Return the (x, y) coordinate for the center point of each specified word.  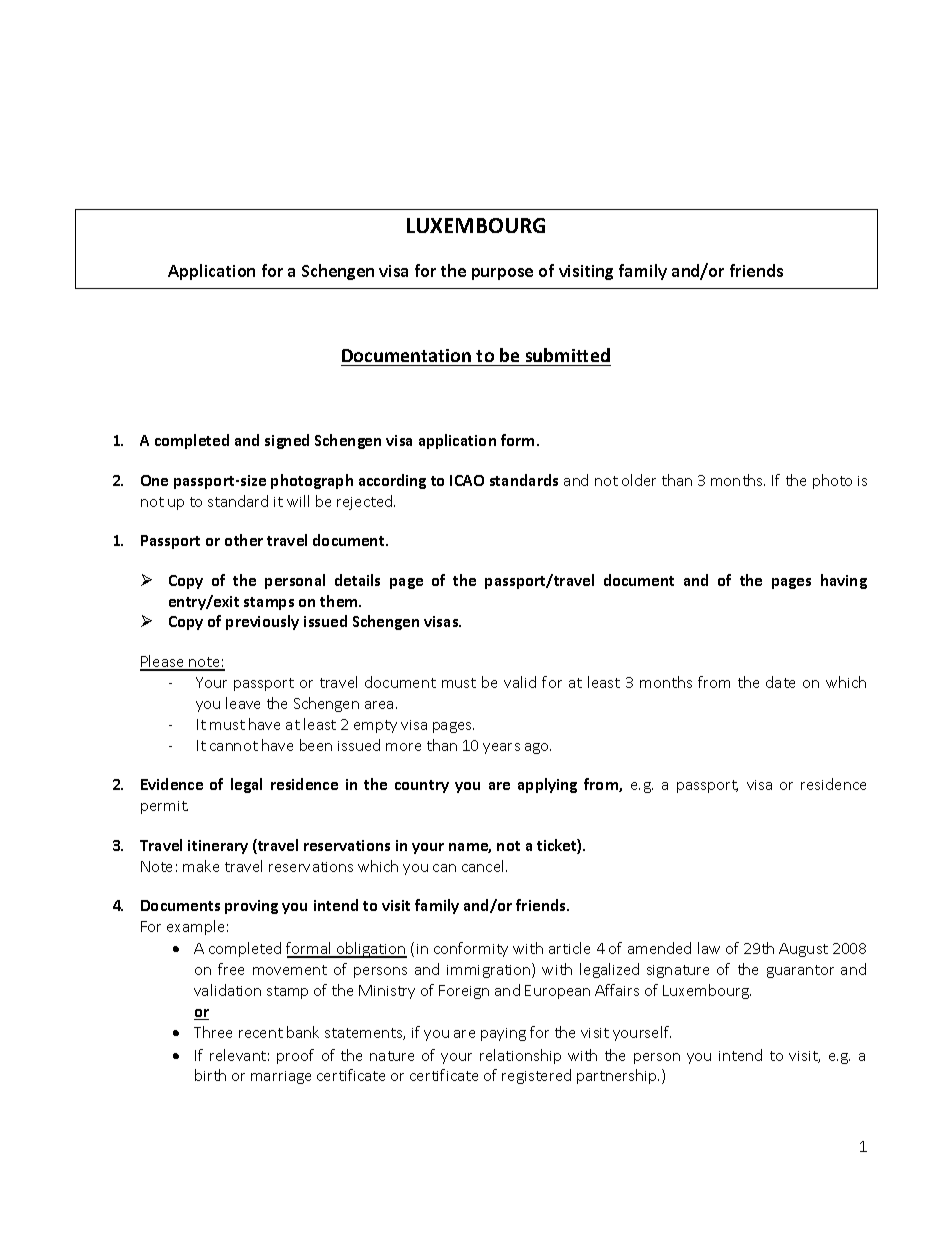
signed (287, 441)
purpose (502, 274)
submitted (568, 355)
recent (261, 1033)
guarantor (800, 971)
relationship (520, 1056)
